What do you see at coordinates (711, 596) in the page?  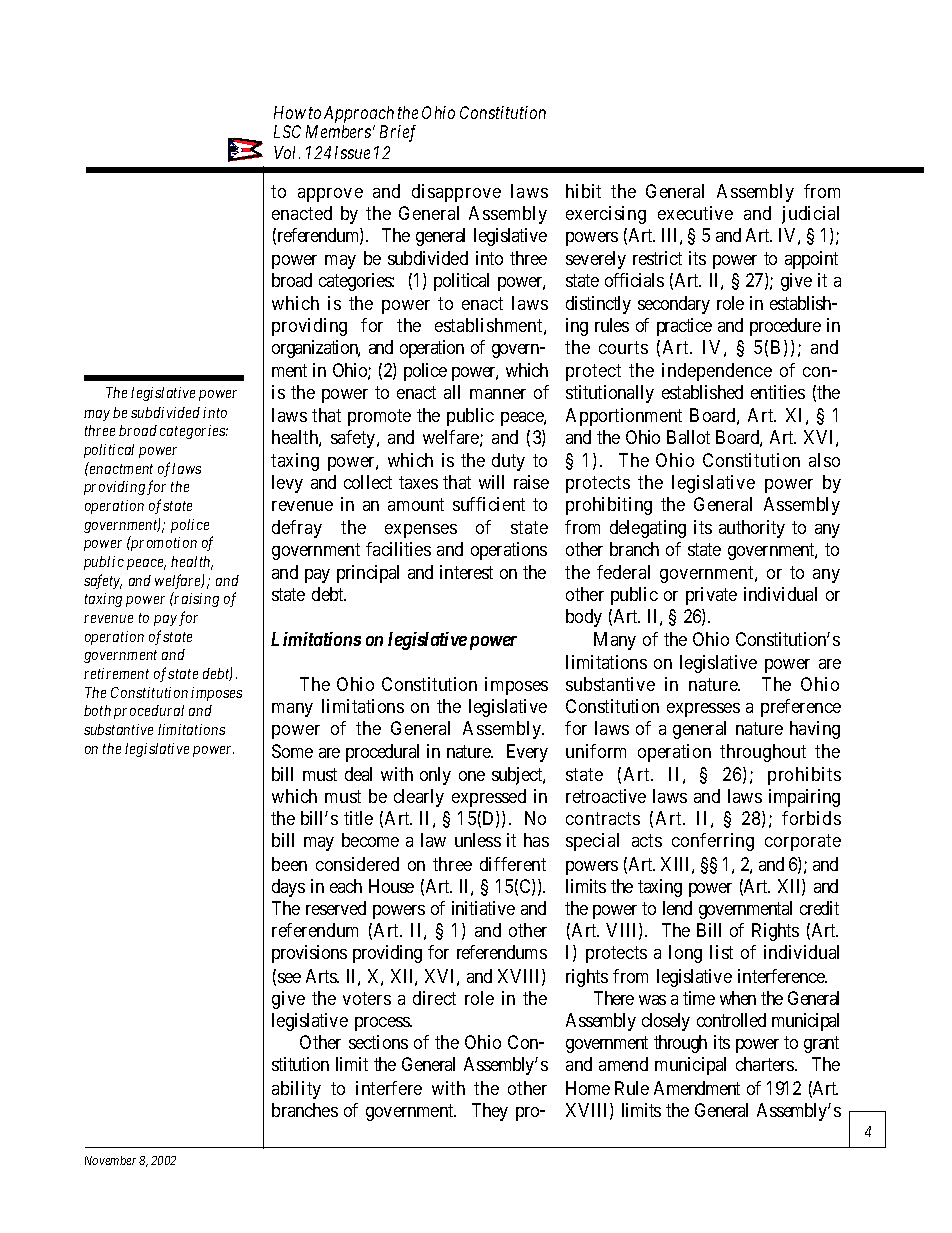 I see `private` at bounding box center [711, 596].
